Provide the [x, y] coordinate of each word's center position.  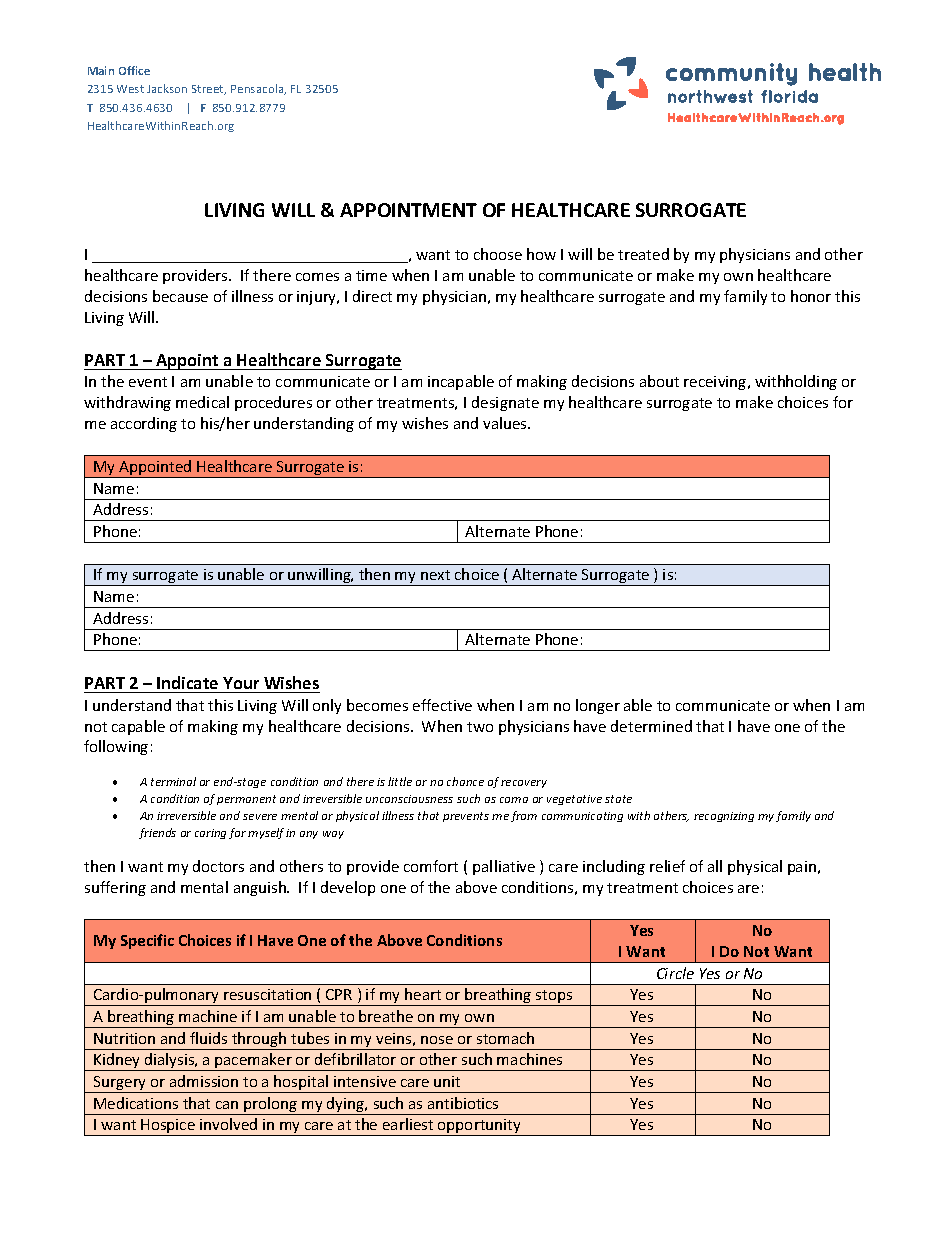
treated [643, 254]
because [180, 296]
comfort [431, 866]
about [659, 381]
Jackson [167, 88]
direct [372, 296]
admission [204, 1081]
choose [498, 254]
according [144, 424]
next [435, 575]
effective [442, 705]
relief [667, 866]
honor [811, 296]
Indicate [187, 682]
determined [651, 726]
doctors [218, 866]
